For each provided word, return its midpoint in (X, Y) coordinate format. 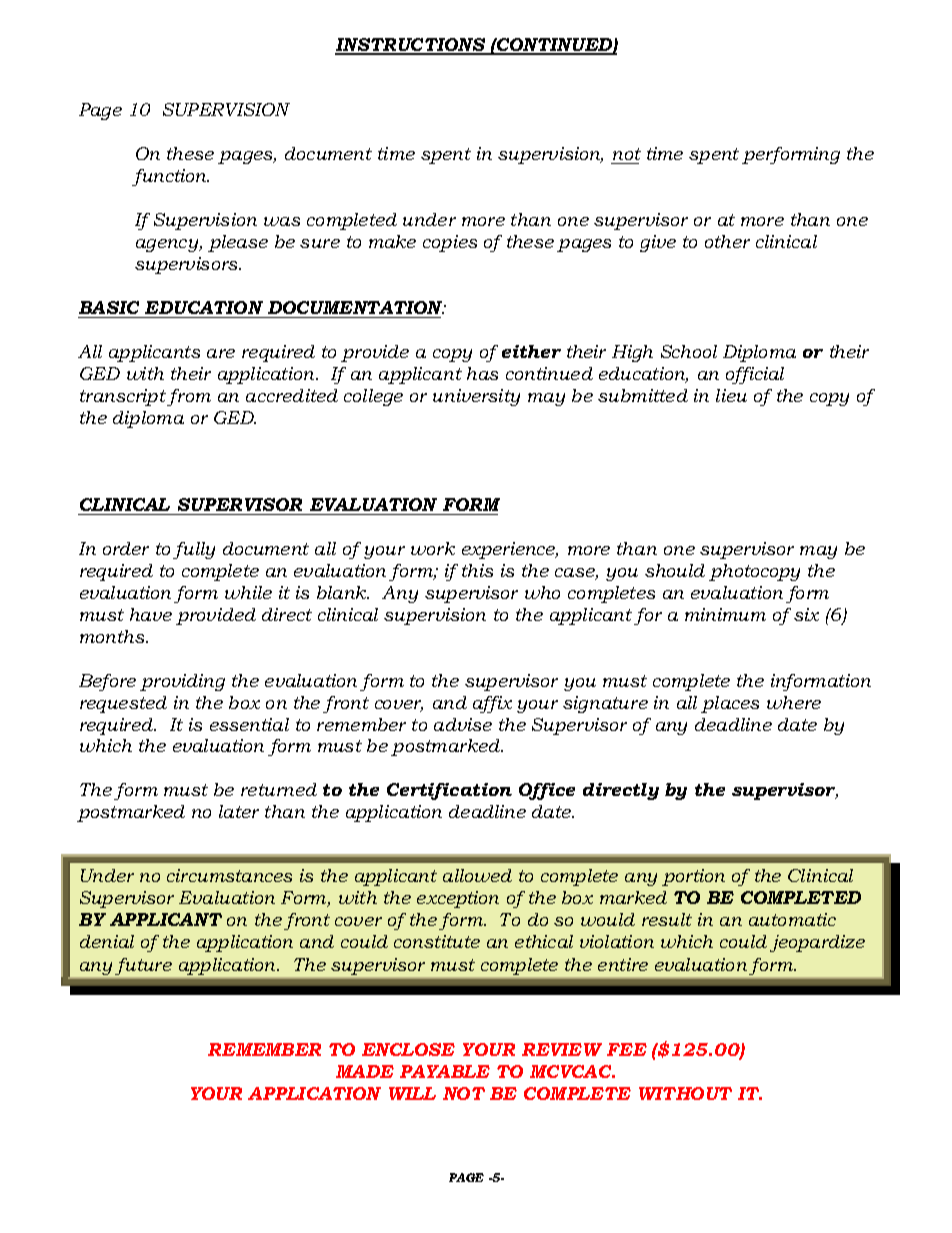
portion (693, 877)
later (239, 811)
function (170, 177)
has (482, 373)
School (689, 351)
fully (194, 550)
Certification (449, 791)
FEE (627, 1049)
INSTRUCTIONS (411, 46)
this (477, 570)
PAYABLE (445, 1071)
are (221, 353)
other (727, 241)
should (675, 570)
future (143, 966)
